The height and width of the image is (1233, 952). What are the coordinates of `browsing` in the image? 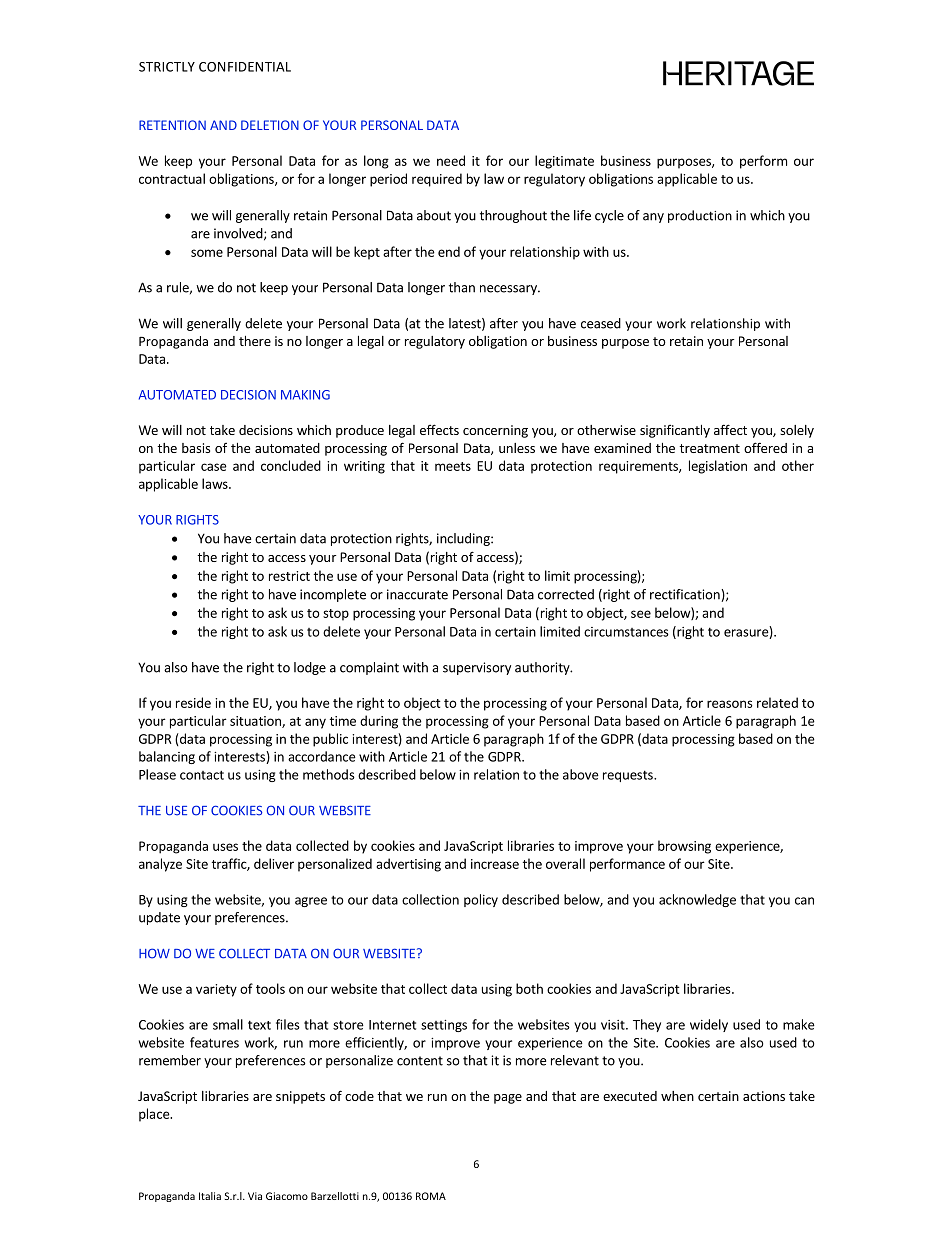 It's located at (684, 847).
